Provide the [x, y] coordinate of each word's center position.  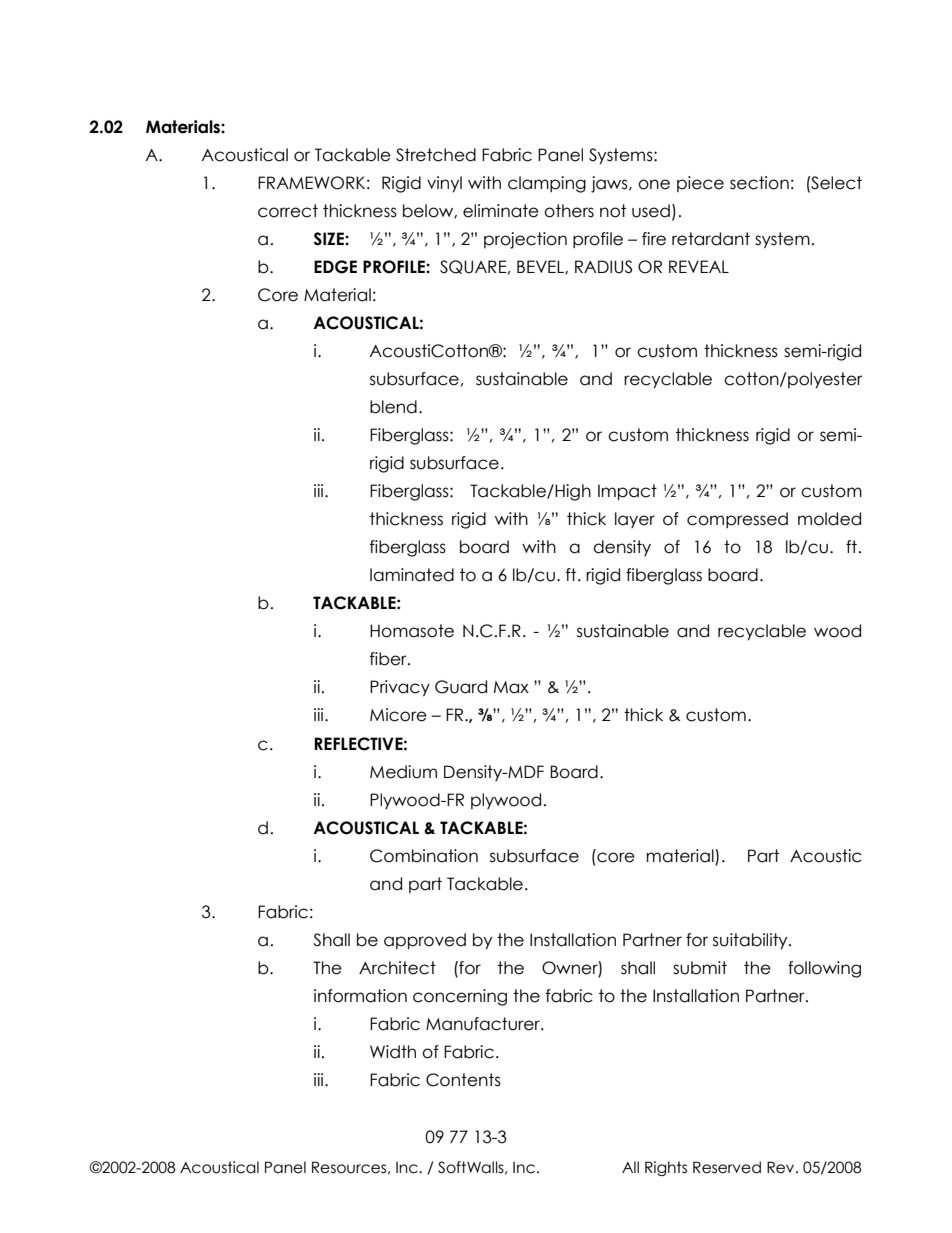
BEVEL [541, 267]
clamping [547, 184]
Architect [397, 968]
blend [393, 407]
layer [635, 520]
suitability [751, 941]
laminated [412, 575]
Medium [403, 772]
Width [393, 1052]
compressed [737, 520]
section [759, 183]
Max [511, 687]
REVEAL [699, 266]
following [824, 969]
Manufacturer [484, 1024]
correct [288, 211]
